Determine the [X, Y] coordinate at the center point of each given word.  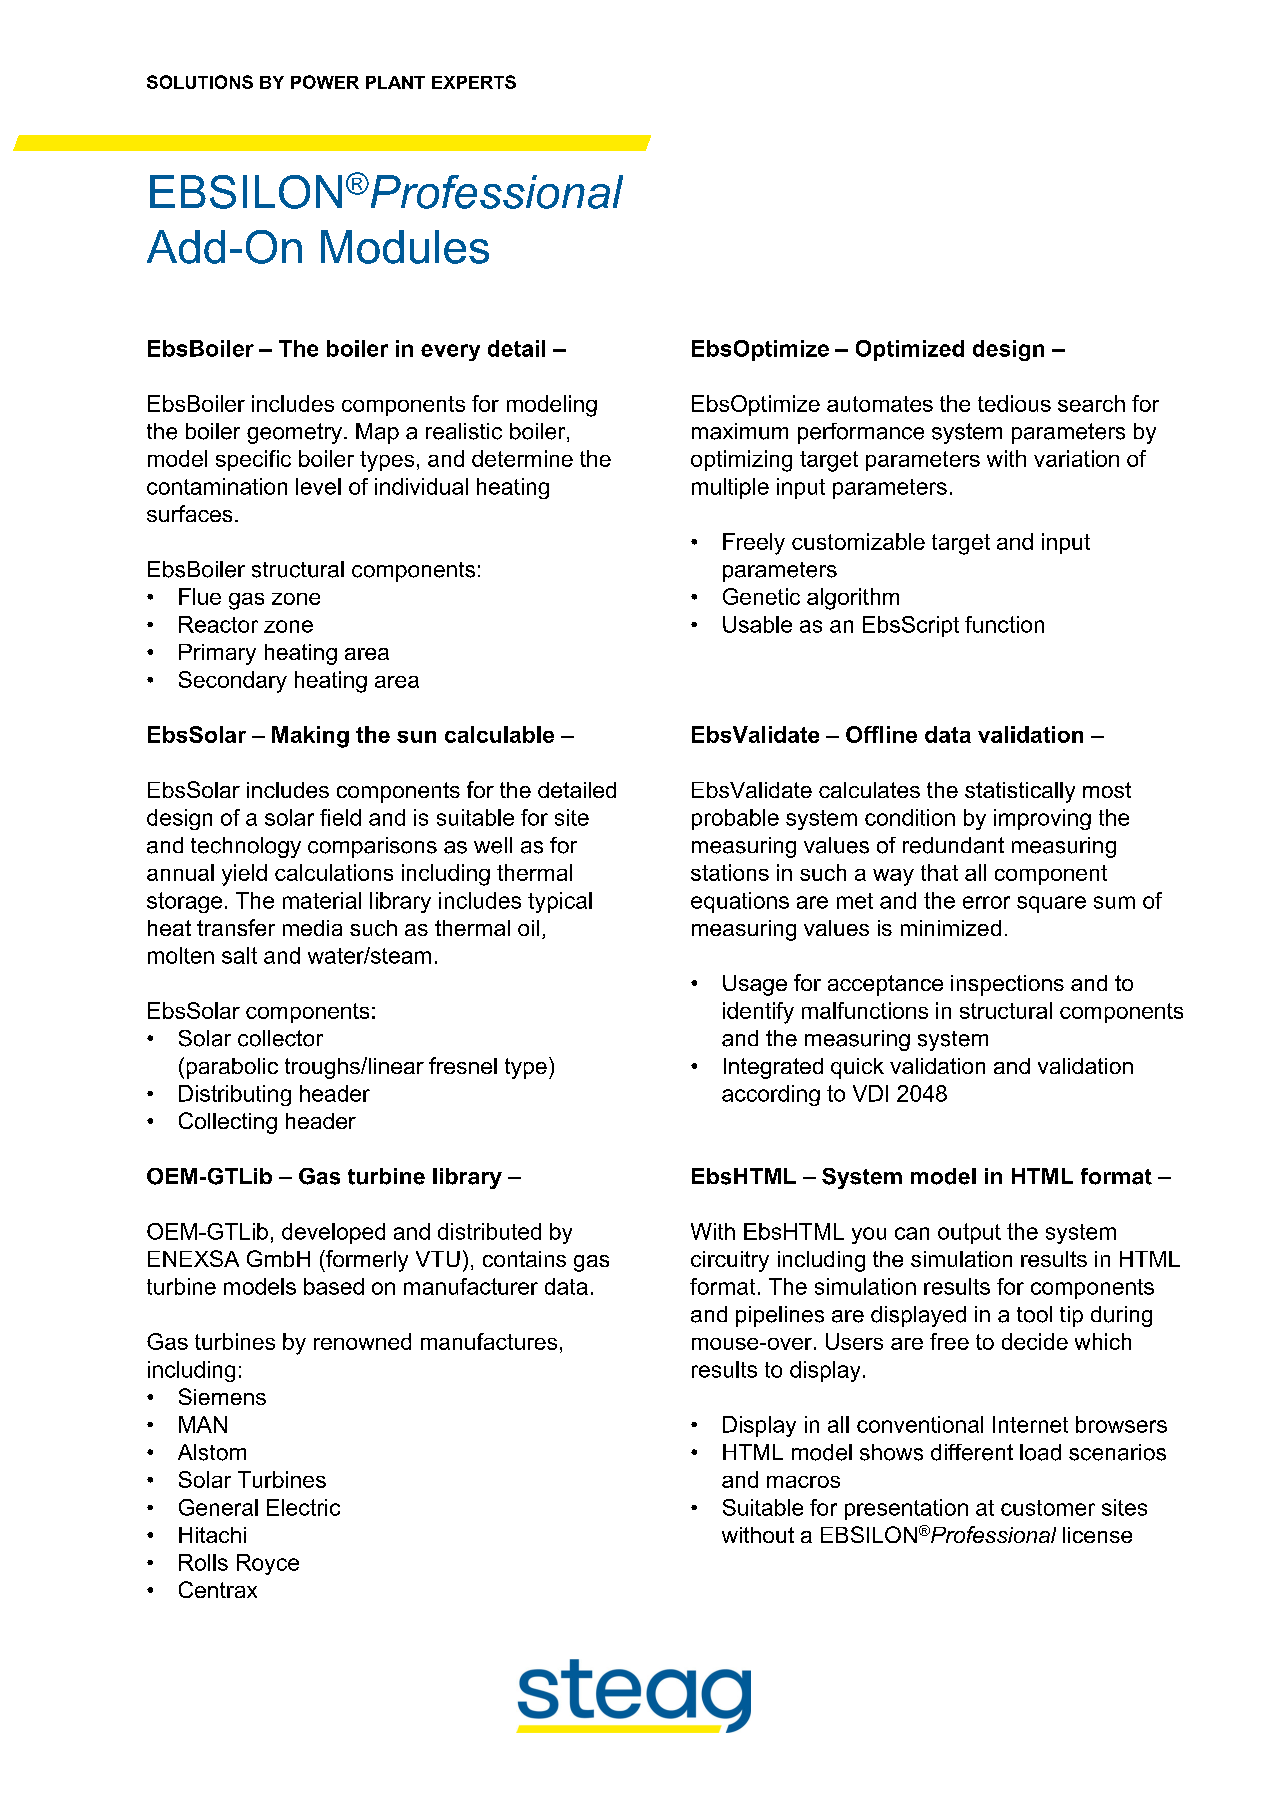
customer [1048, 1508]
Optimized [910, 350]
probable [735, 819]
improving [1042, 819]
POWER [325, 82]
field [340, 817]
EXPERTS [474, 82]
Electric [303, 1507]
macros [803, 1482]
